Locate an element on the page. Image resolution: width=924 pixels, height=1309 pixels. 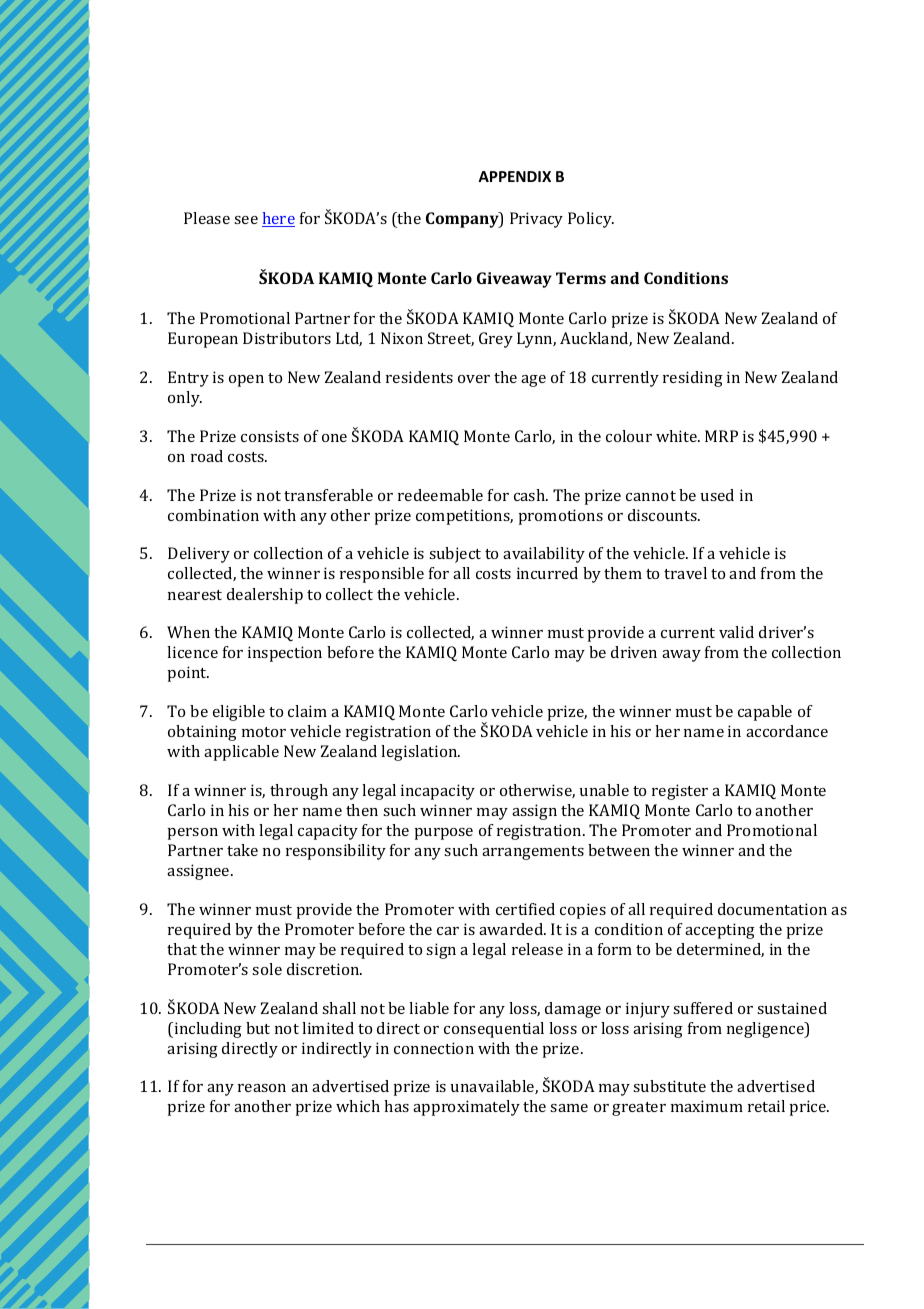
consists is located at coordinates (270, 436).
